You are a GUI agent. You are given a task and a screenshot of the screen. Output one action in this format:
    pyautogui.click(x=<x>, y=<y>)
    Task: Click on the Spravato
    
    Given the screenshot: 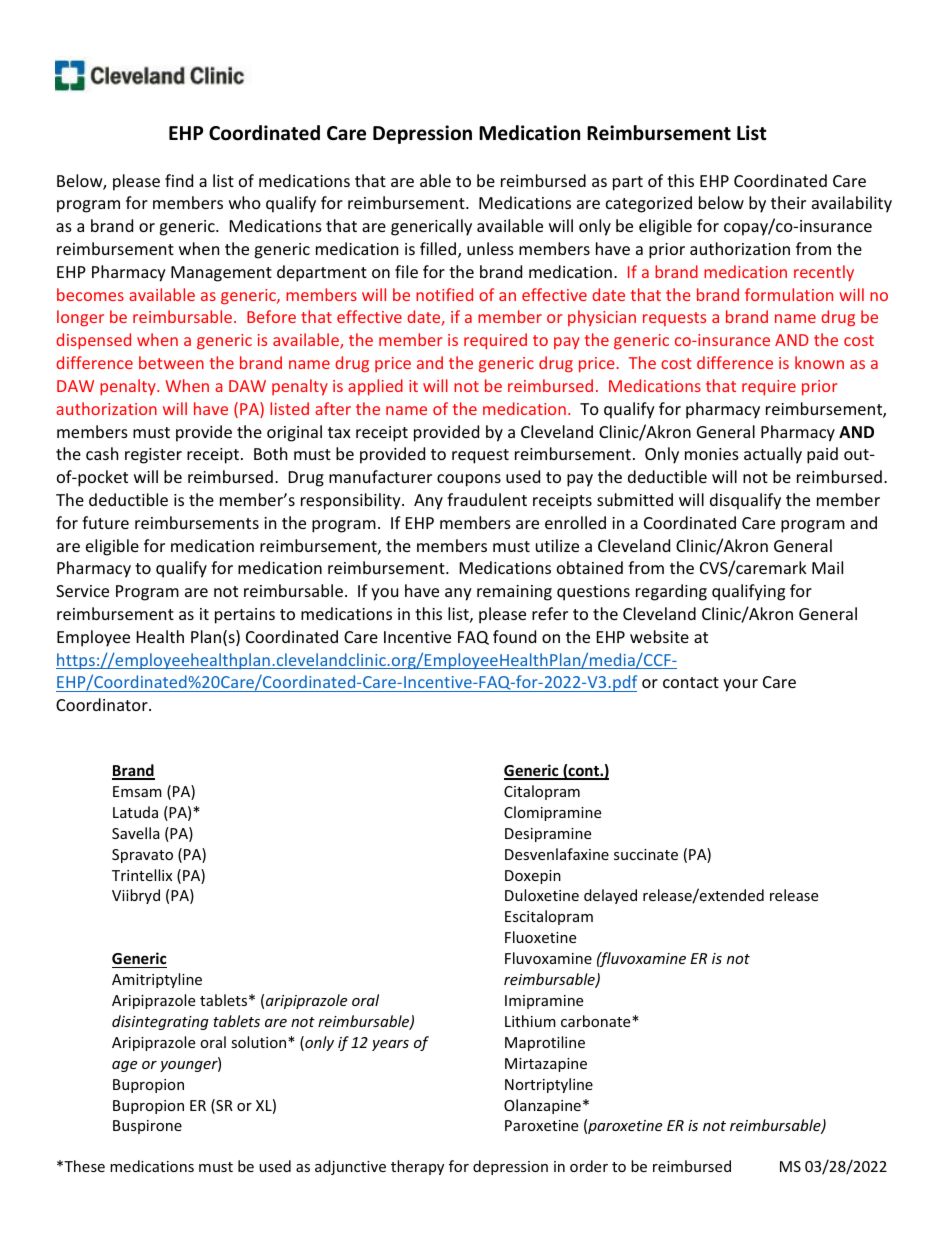 What is the action you would take?
    pyautogui.click(x=142, y=856)
